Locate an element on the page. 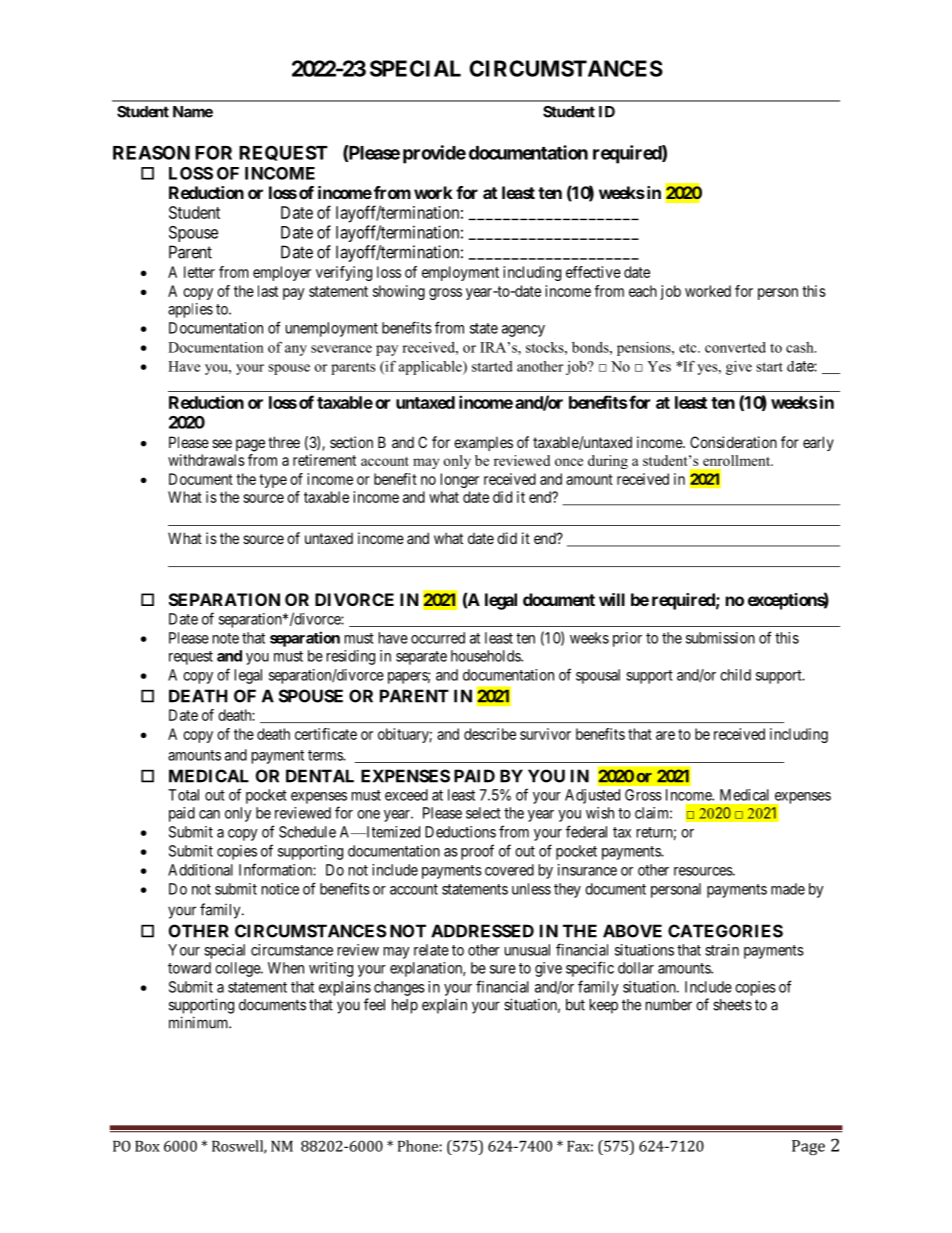  Box is located at coordinates (147, 1146).
